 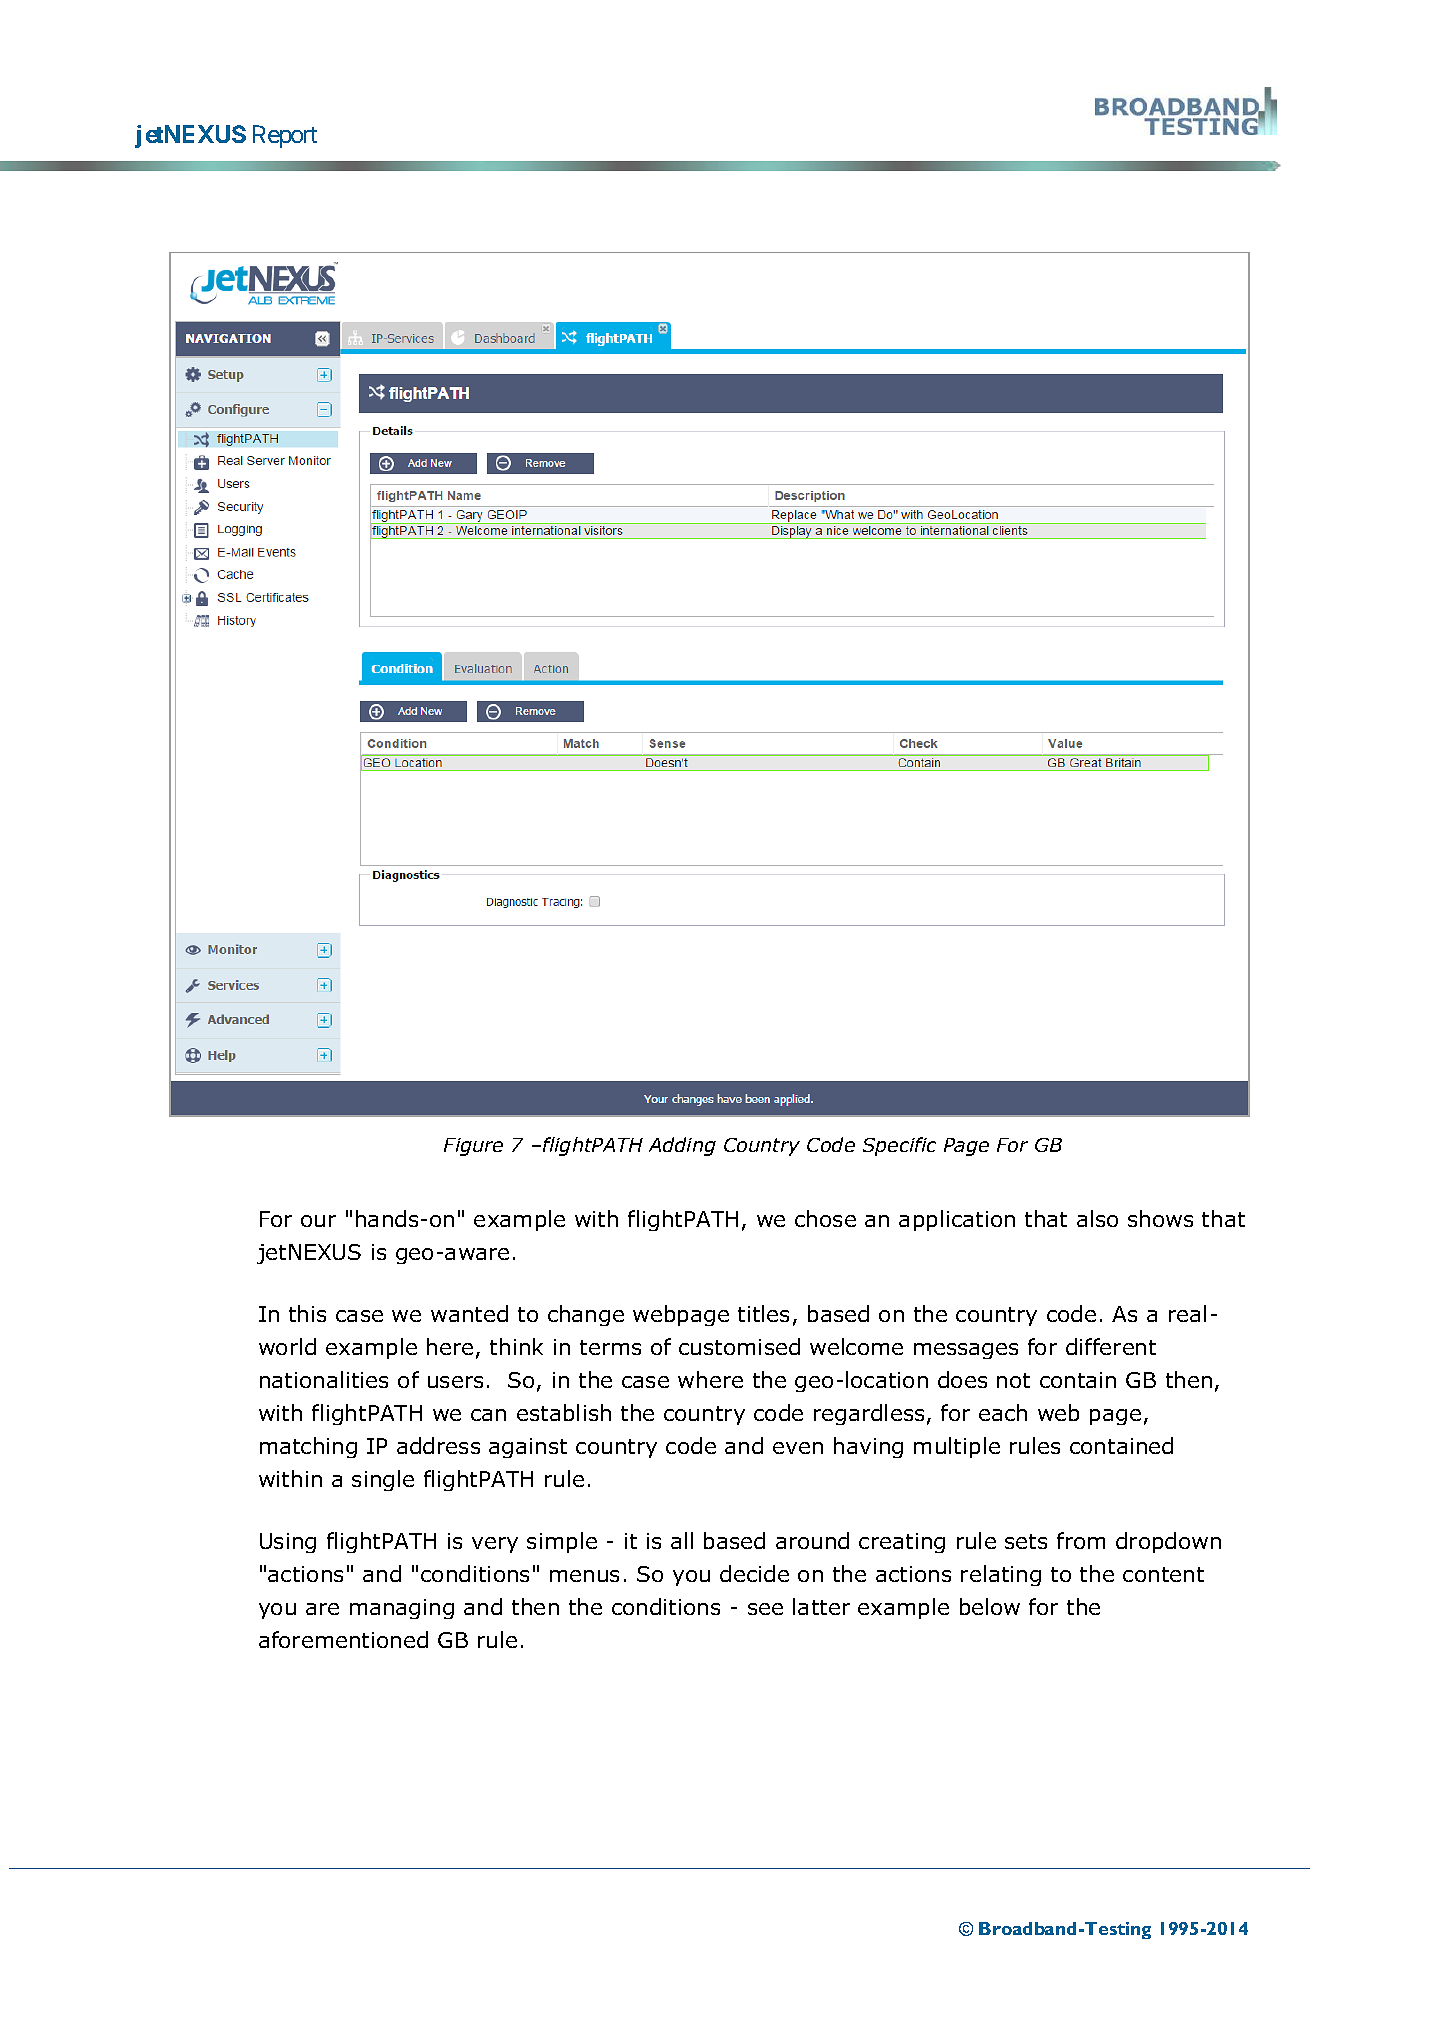 I want to click on different, so click(x=1111, y=1346).
